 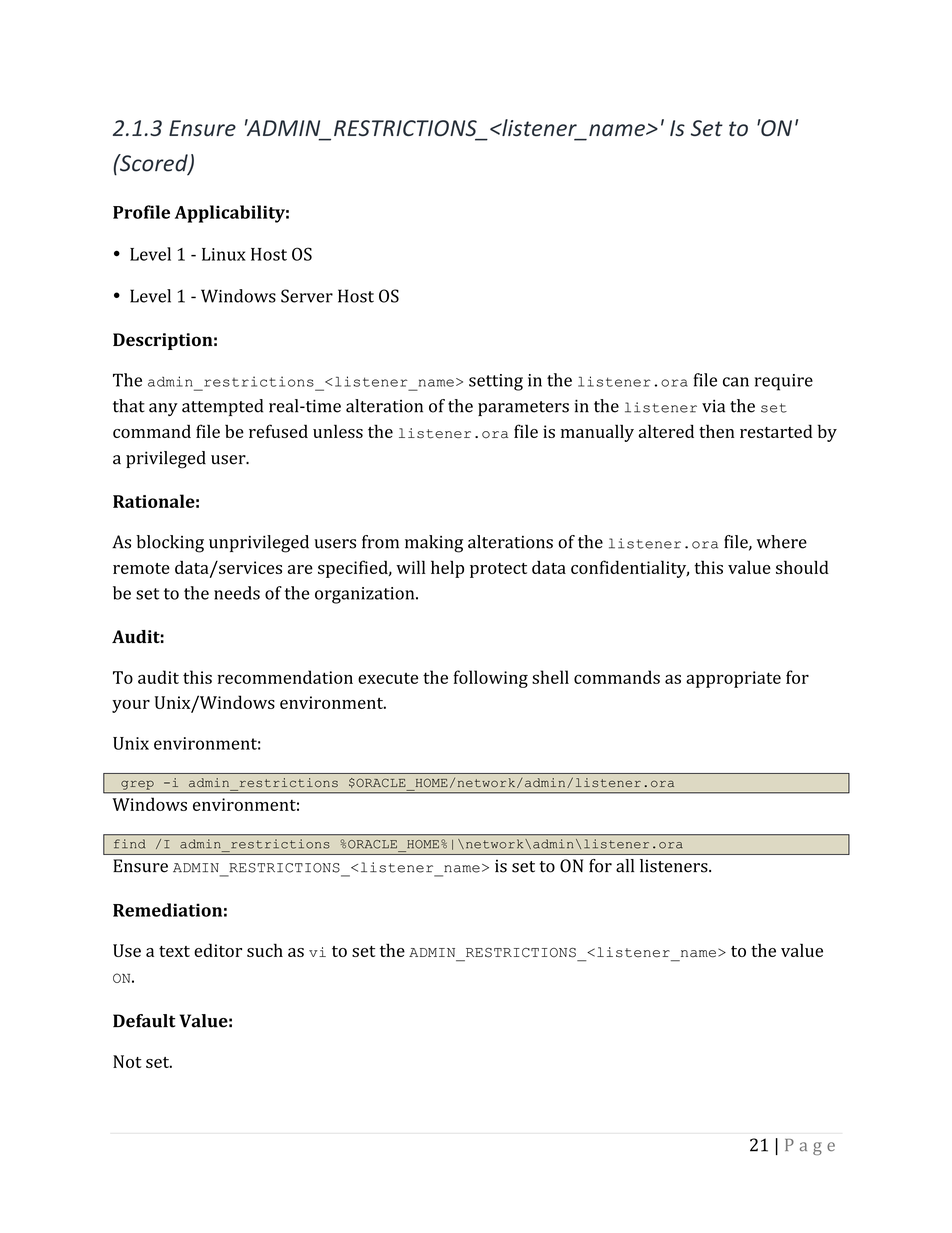 What do you see at coordinates (144, 1021) in the document?
I see `Default` at bounding box center [144, 1021].
